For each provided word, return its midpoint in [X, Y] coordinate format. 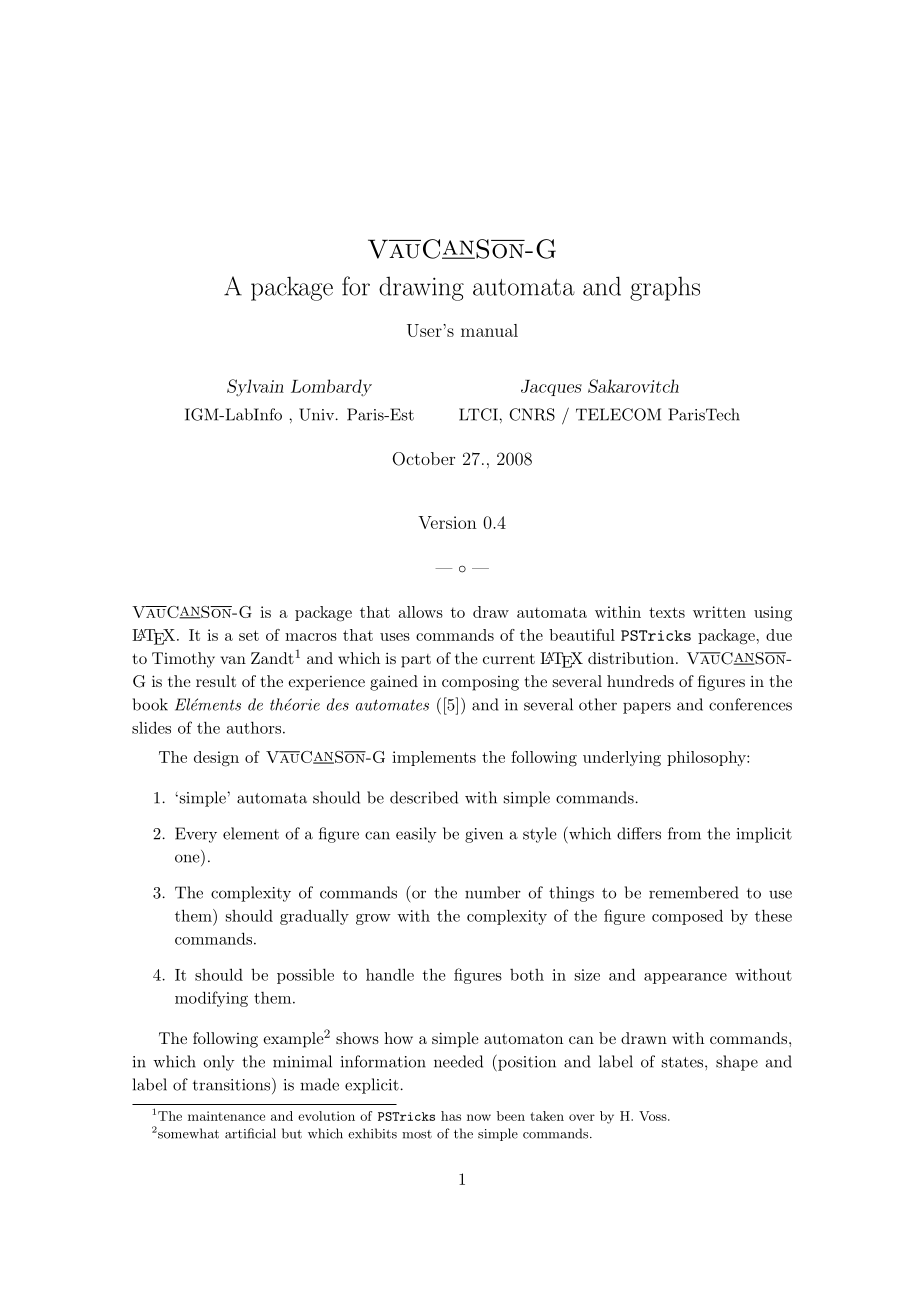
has [451, 1116]
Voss [654, 1116]
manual [489, 330]
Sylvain [255, 387]
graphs [665, 288]
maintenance [226, 1116]
